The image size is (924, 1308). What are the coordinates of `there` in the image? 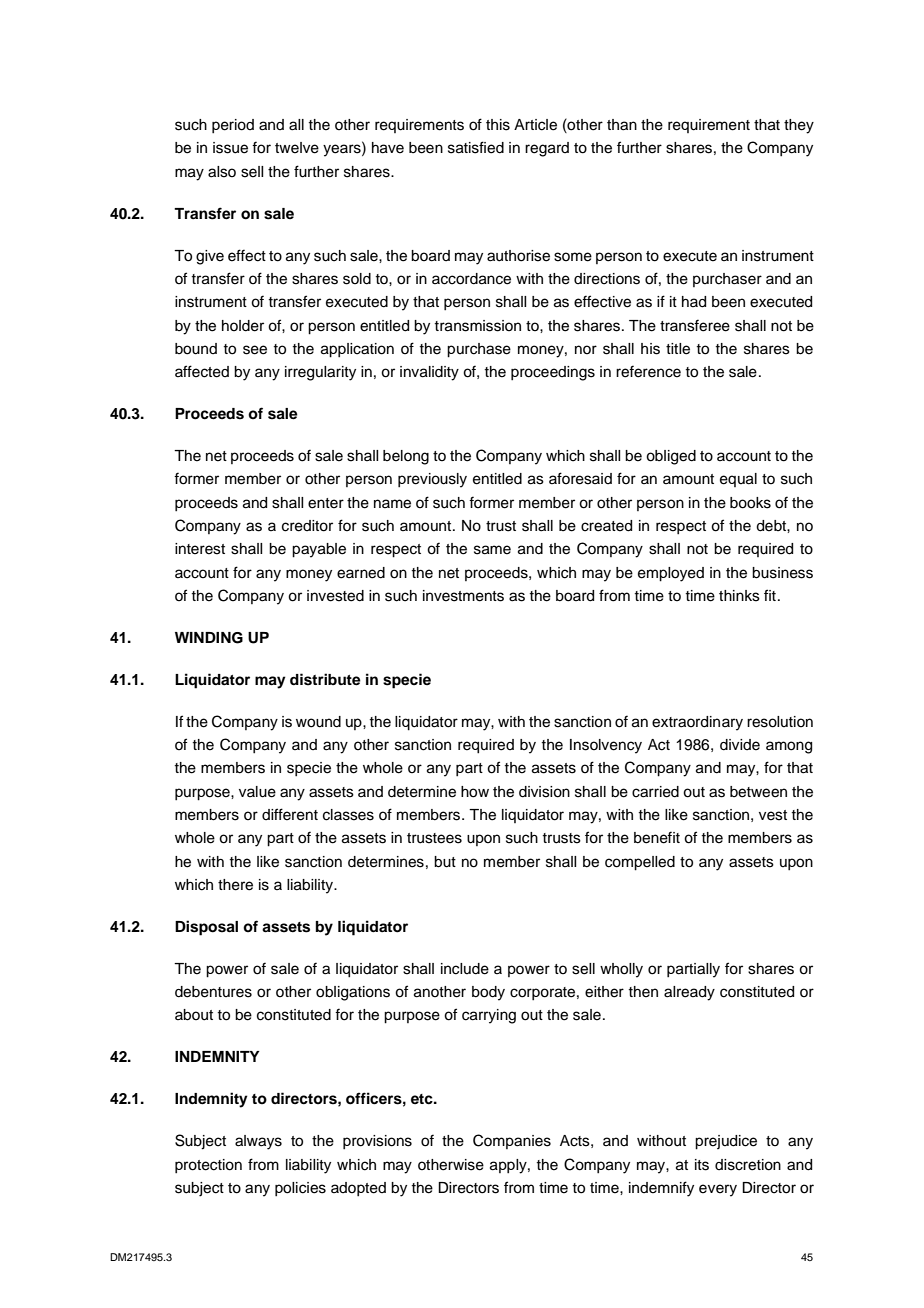 It's located at (235, 885).
